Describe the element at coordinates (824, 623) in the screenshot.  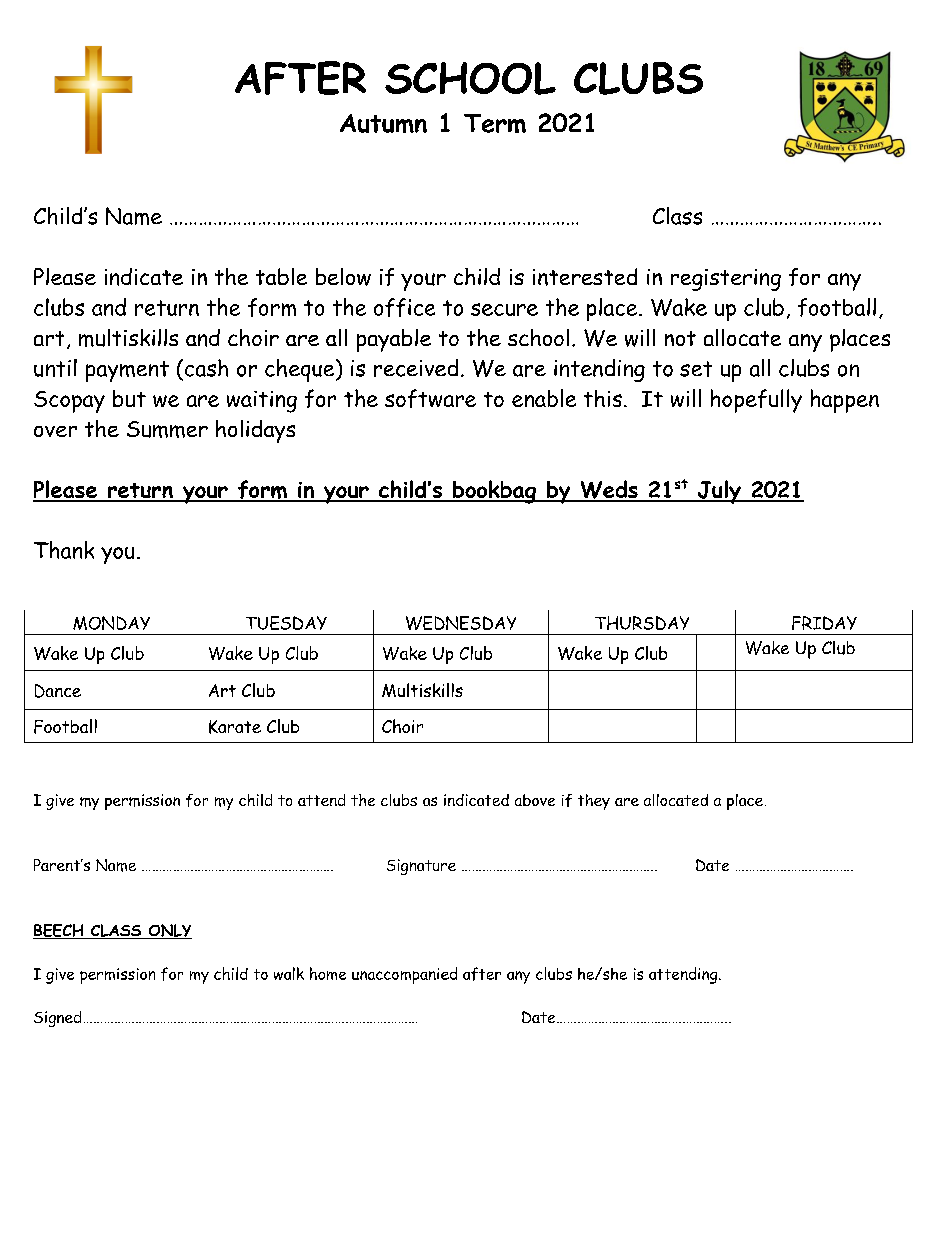
I see `FRIDAY` at that location.
